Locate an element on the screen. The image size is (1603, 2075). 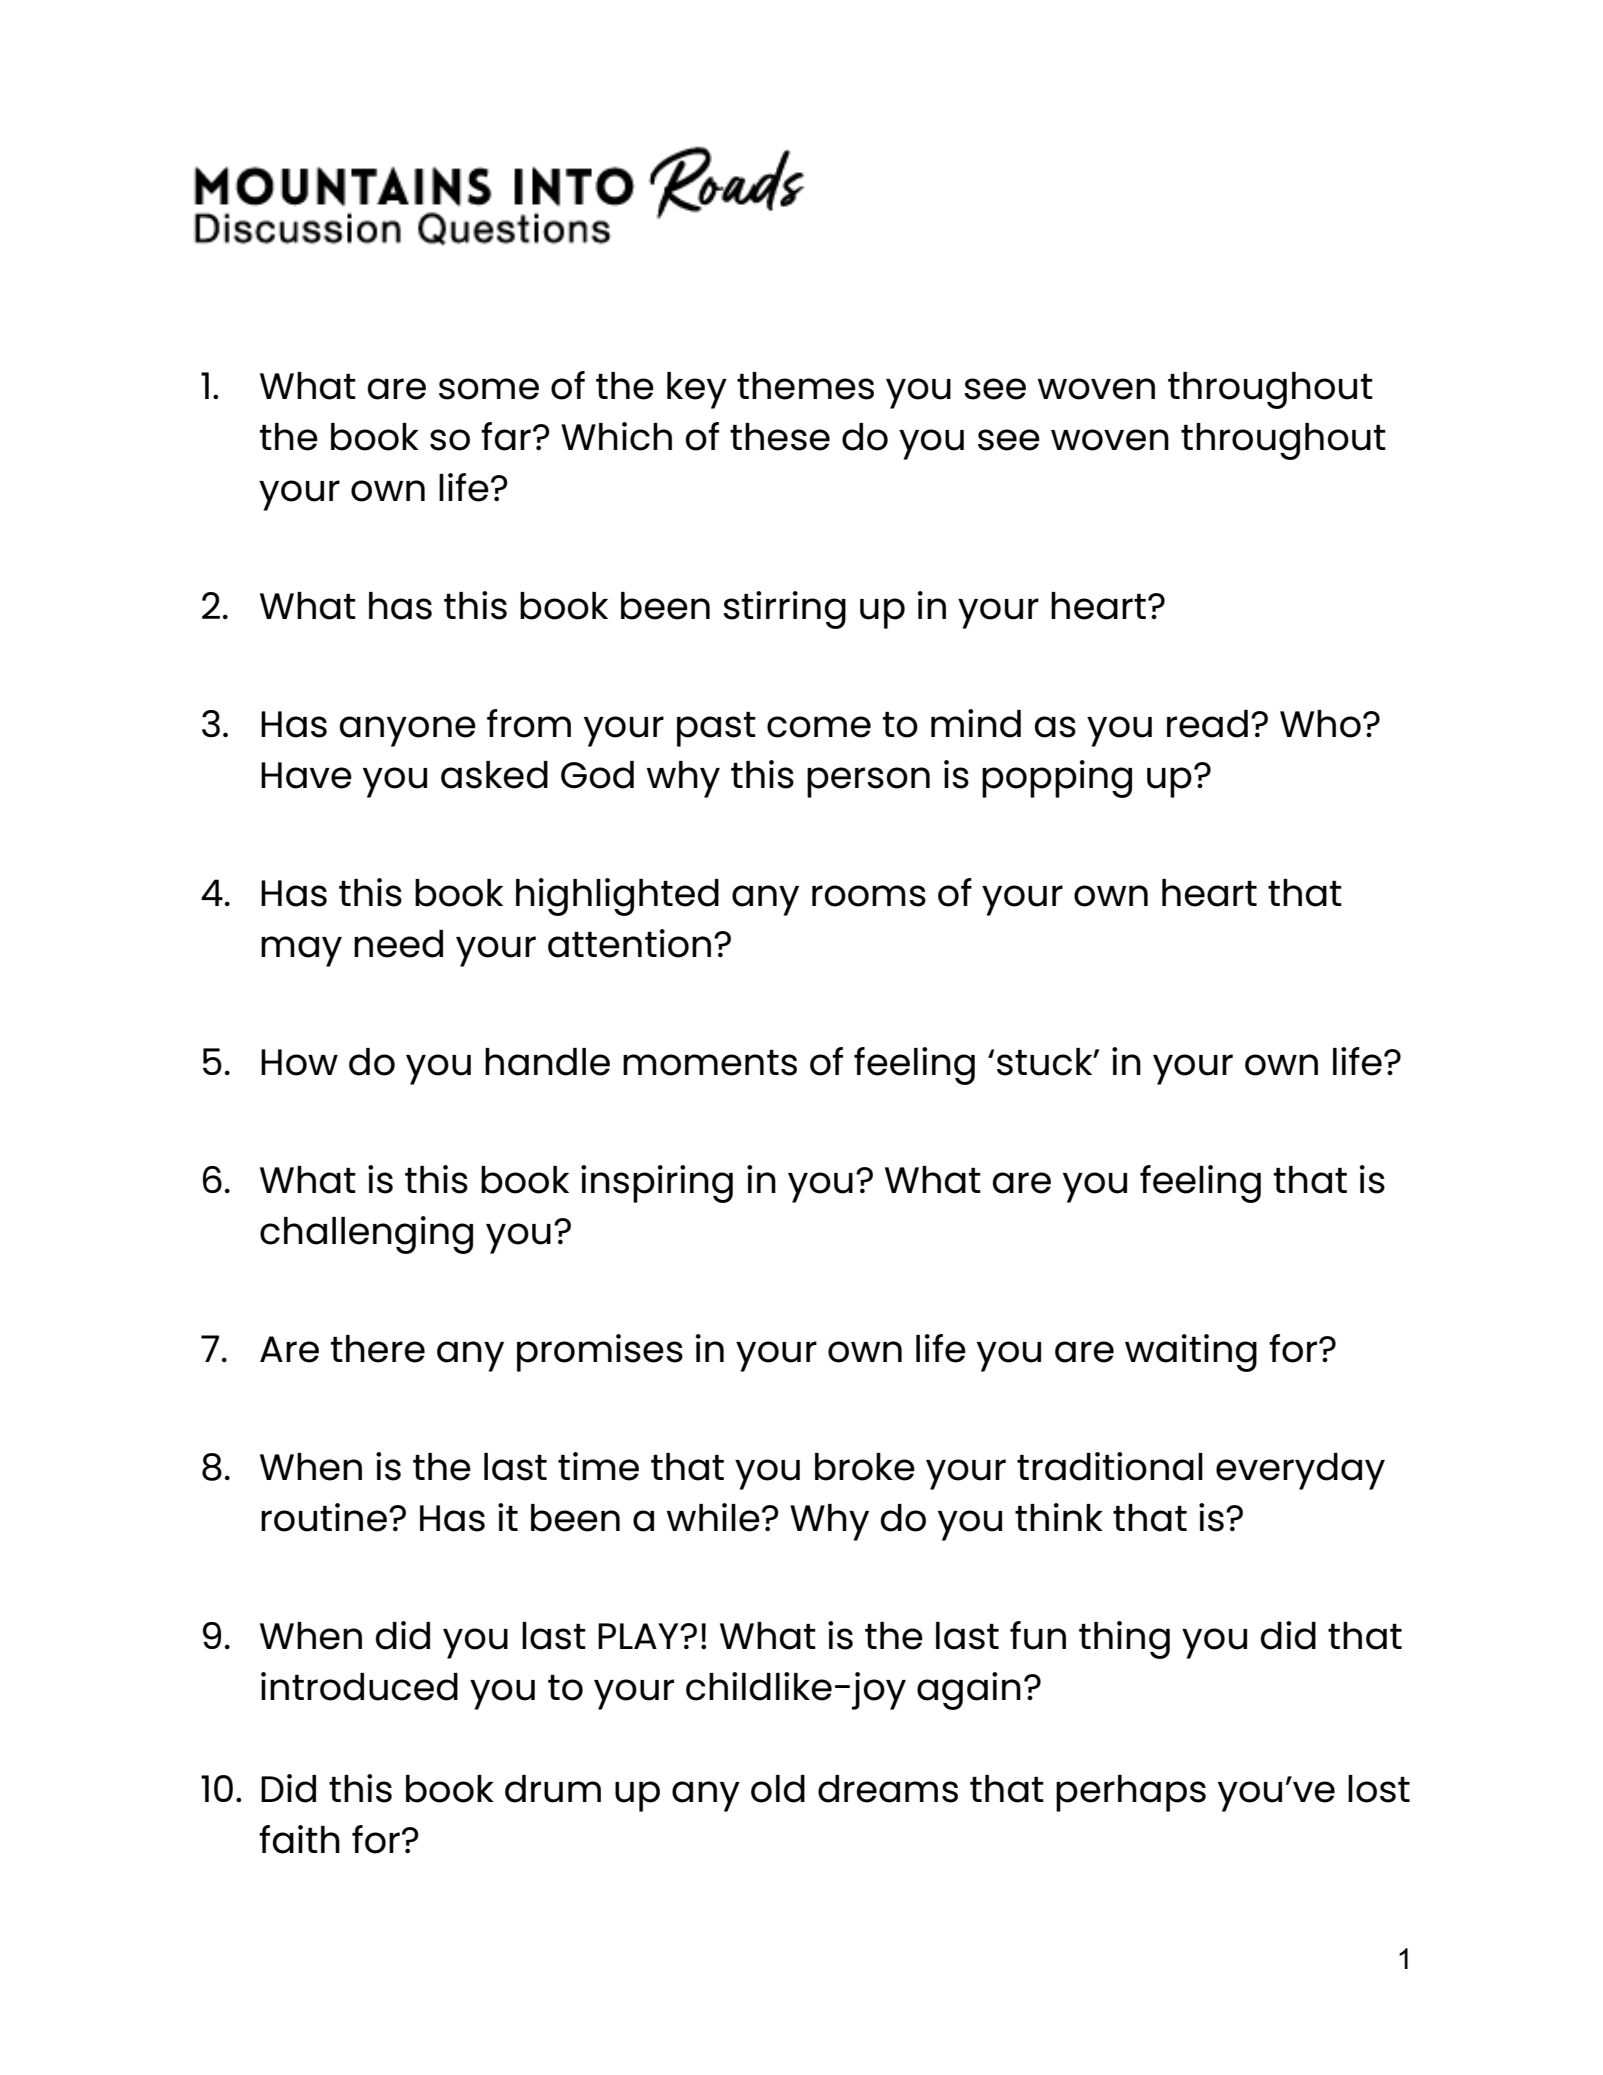
dreams is located at coordinates (888, 1789).
